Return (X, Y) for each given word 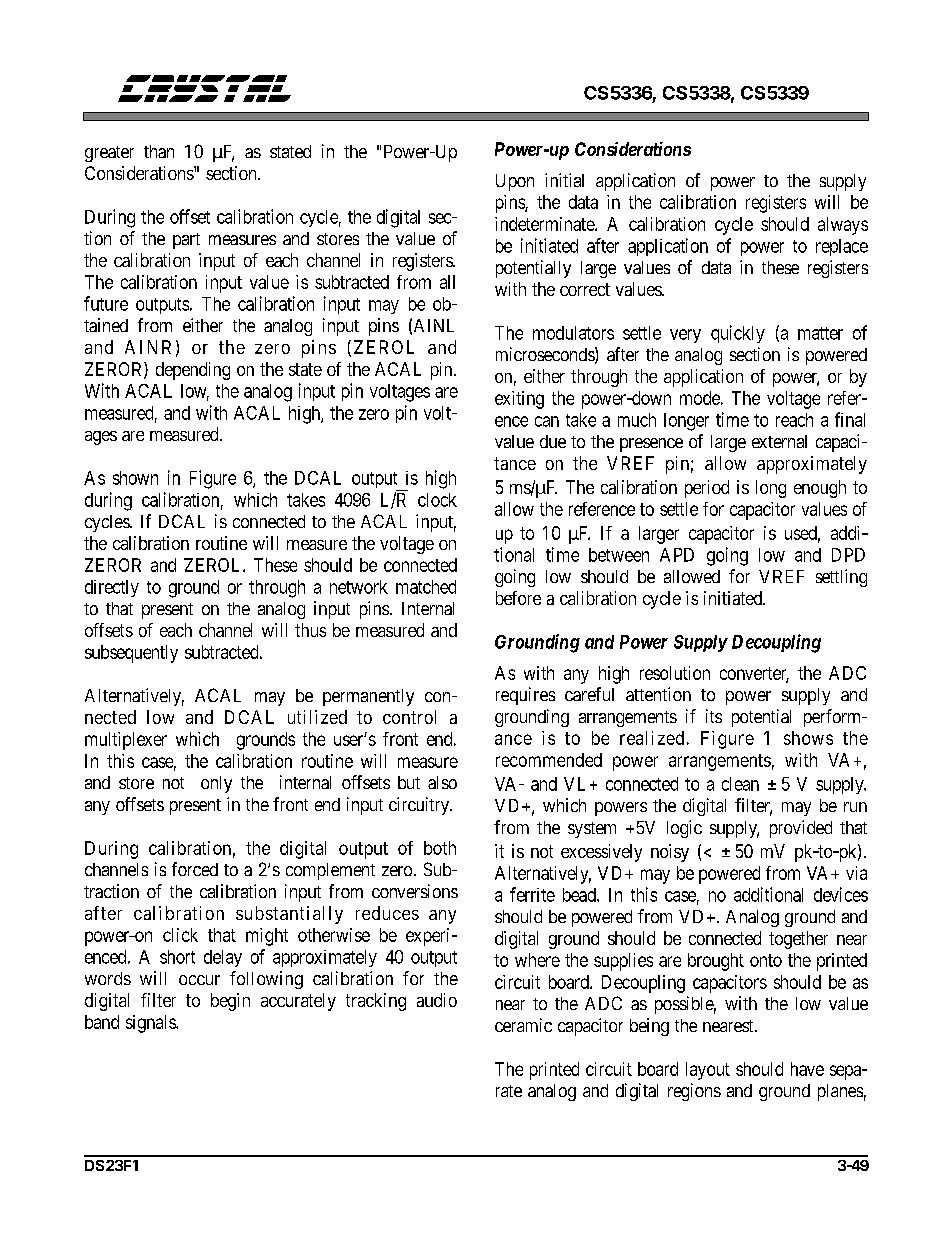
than (159, 151)
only (216, 784)
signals (151, 1024)
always (843, 226)
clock (437, 500)
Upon (515, 182)
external (779, 441)
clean (740, 784)
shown (135, 478)
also (442, 782)
